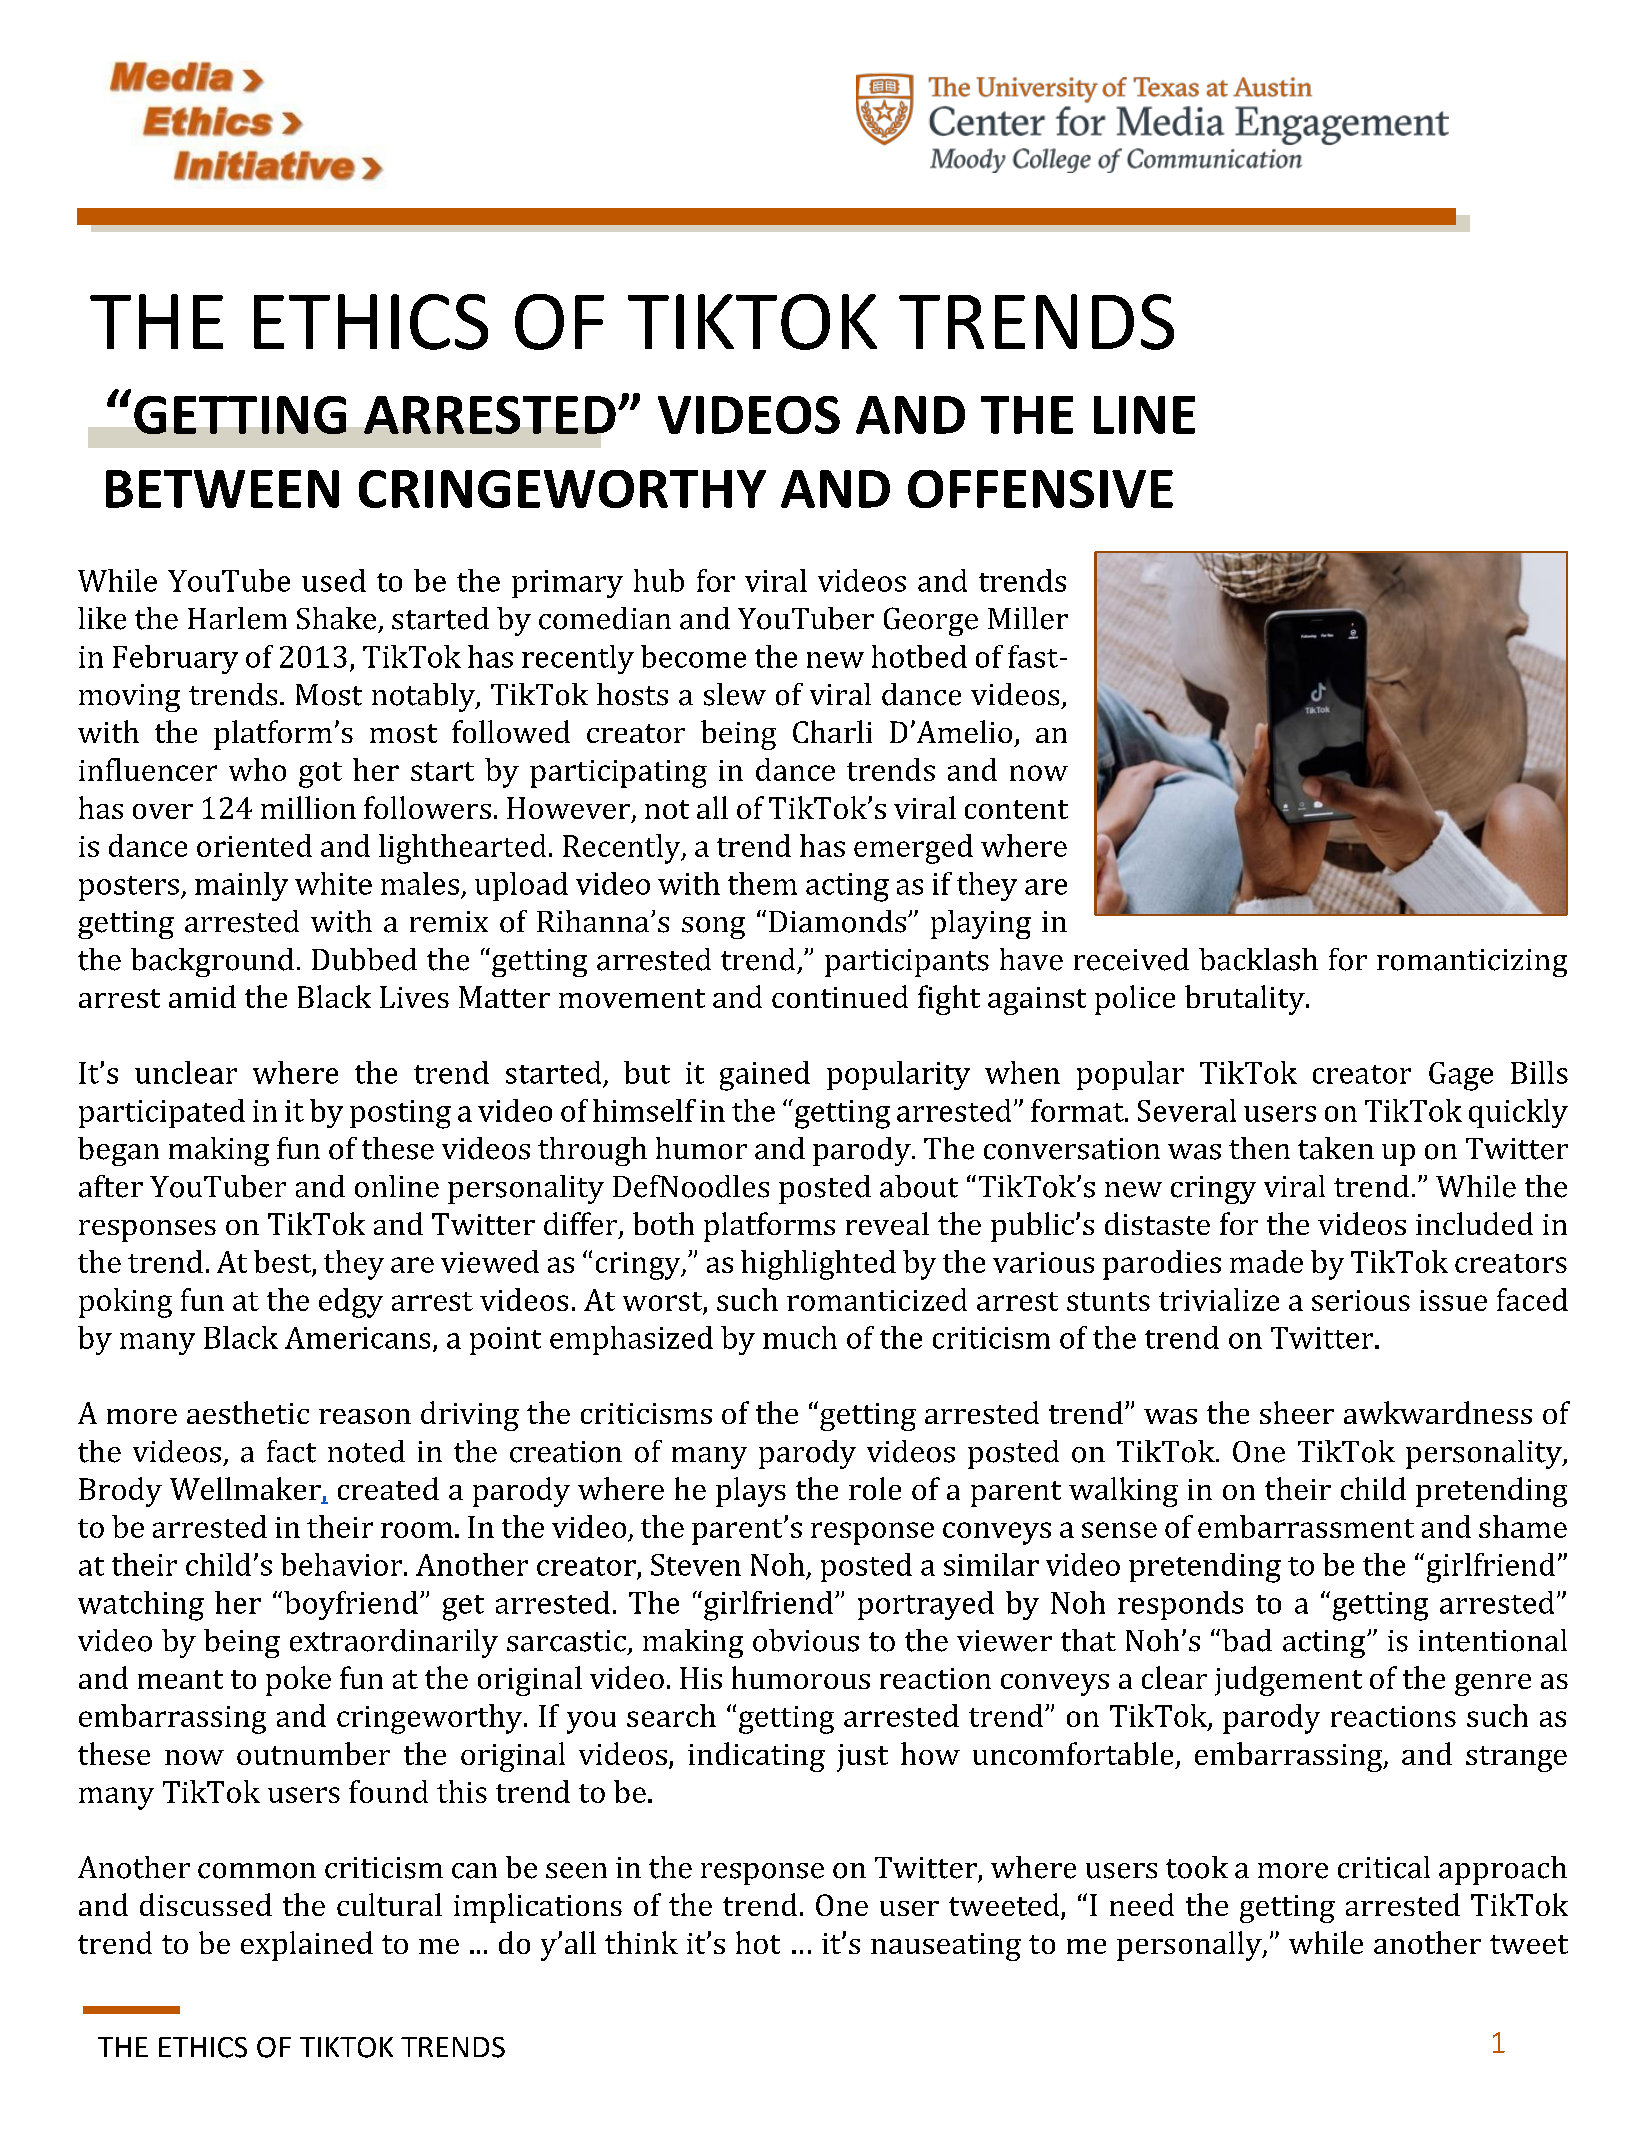  I want to click on fact, so click(291, 1451).
